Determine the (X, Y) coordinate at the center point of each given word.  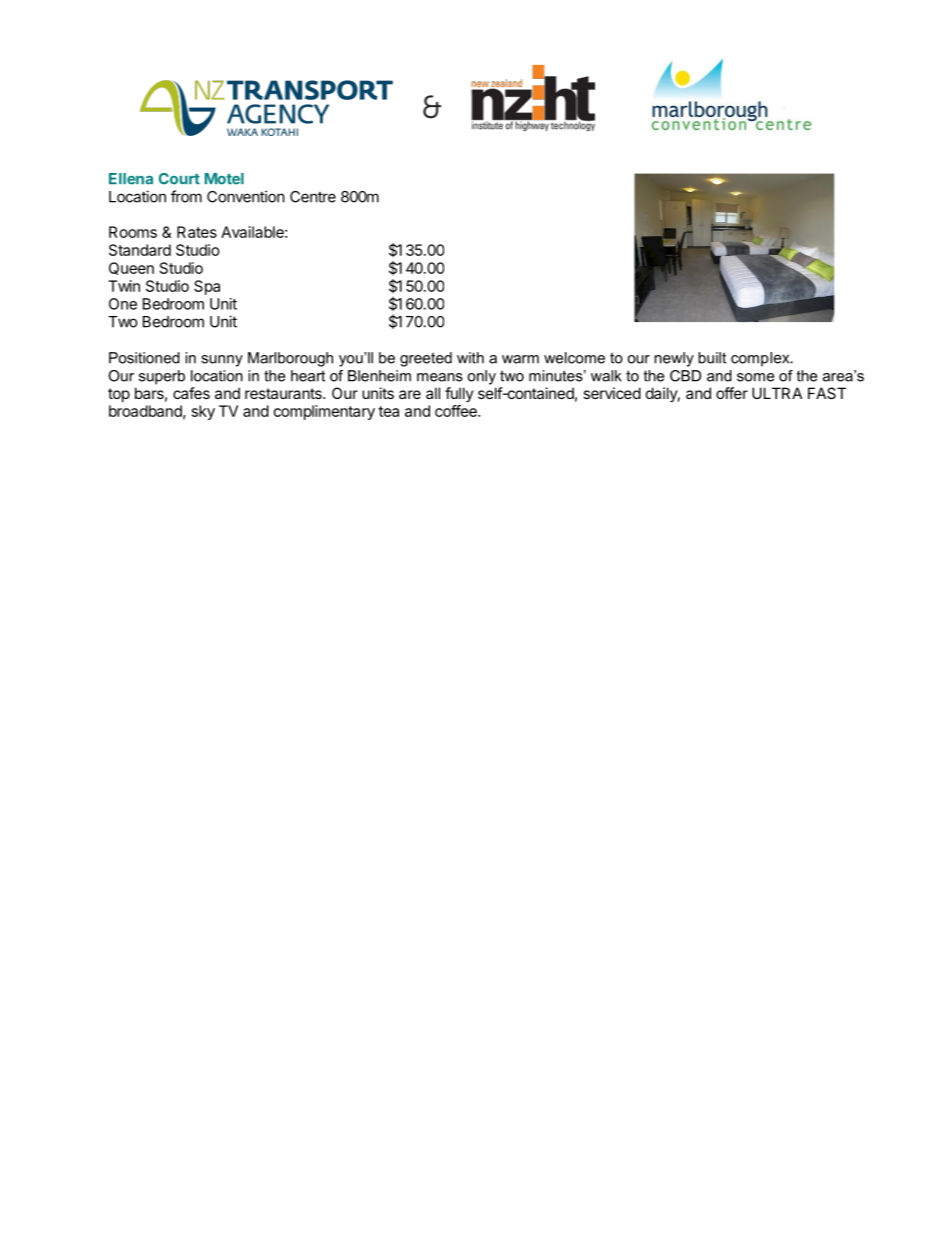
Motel (224, 179)
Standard (140, 250)
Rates (197, 232)
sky (203, 412)
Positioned (144, 358)
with (470, 358)
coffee (457, 411)
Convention (246, 196)
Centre (313, 197)
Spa (207, 287)
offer (732, 393)
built (712, 358)
